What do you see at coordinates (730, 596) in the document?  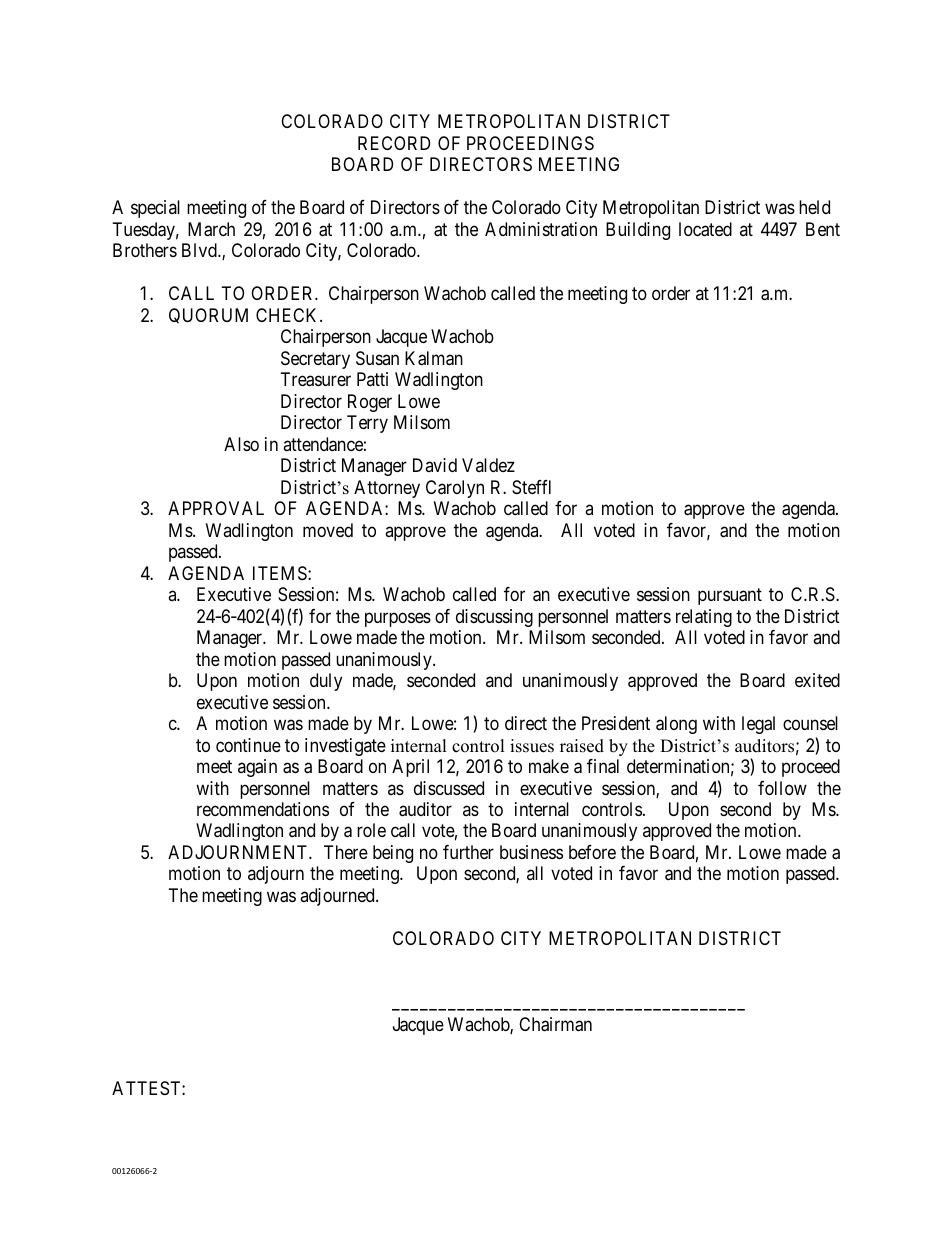 I see `pursuant` at bounding box center [730, 596].
